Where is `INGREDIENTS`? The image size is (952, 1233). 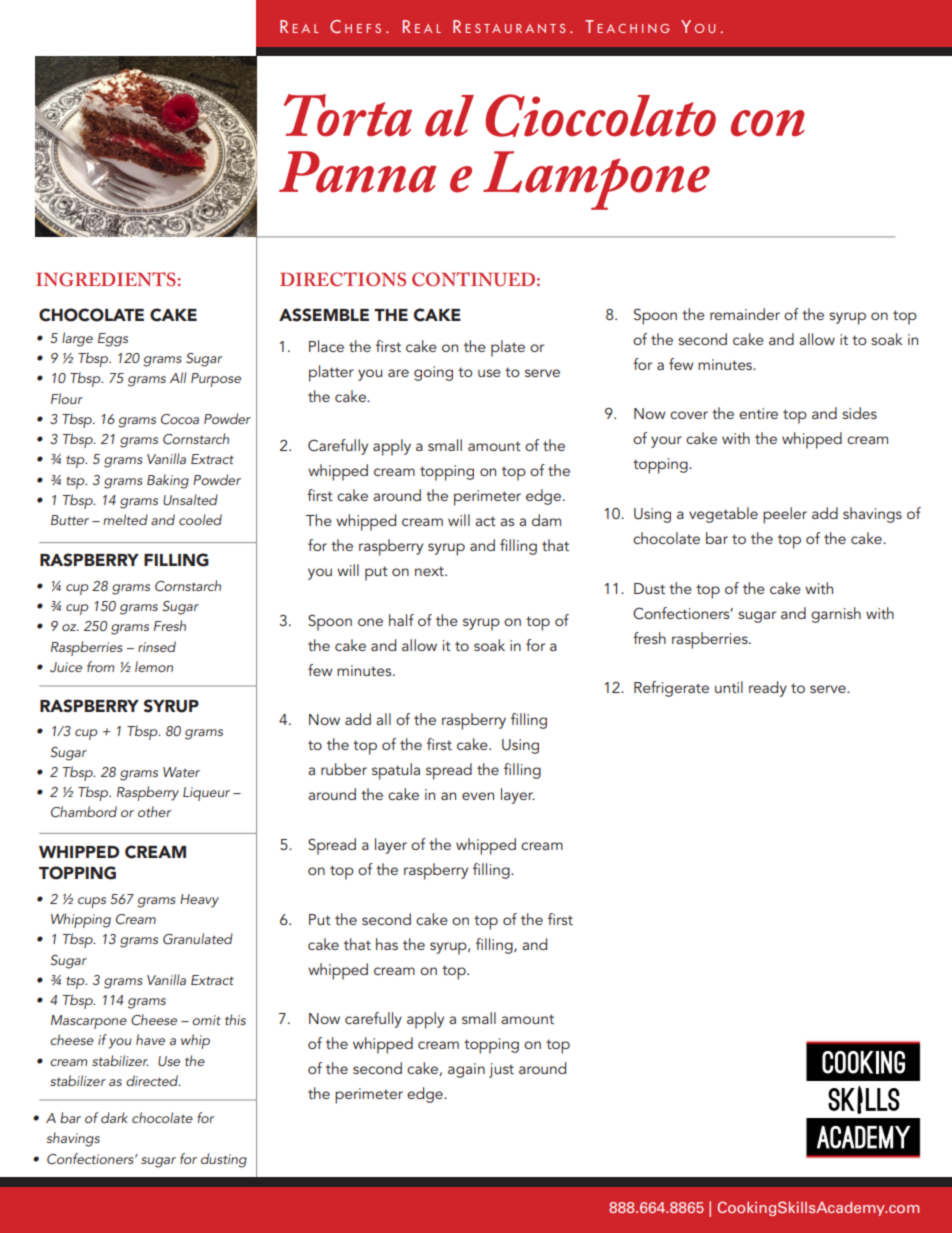
INGREDIENTS is located at coordinates (106, 279).
